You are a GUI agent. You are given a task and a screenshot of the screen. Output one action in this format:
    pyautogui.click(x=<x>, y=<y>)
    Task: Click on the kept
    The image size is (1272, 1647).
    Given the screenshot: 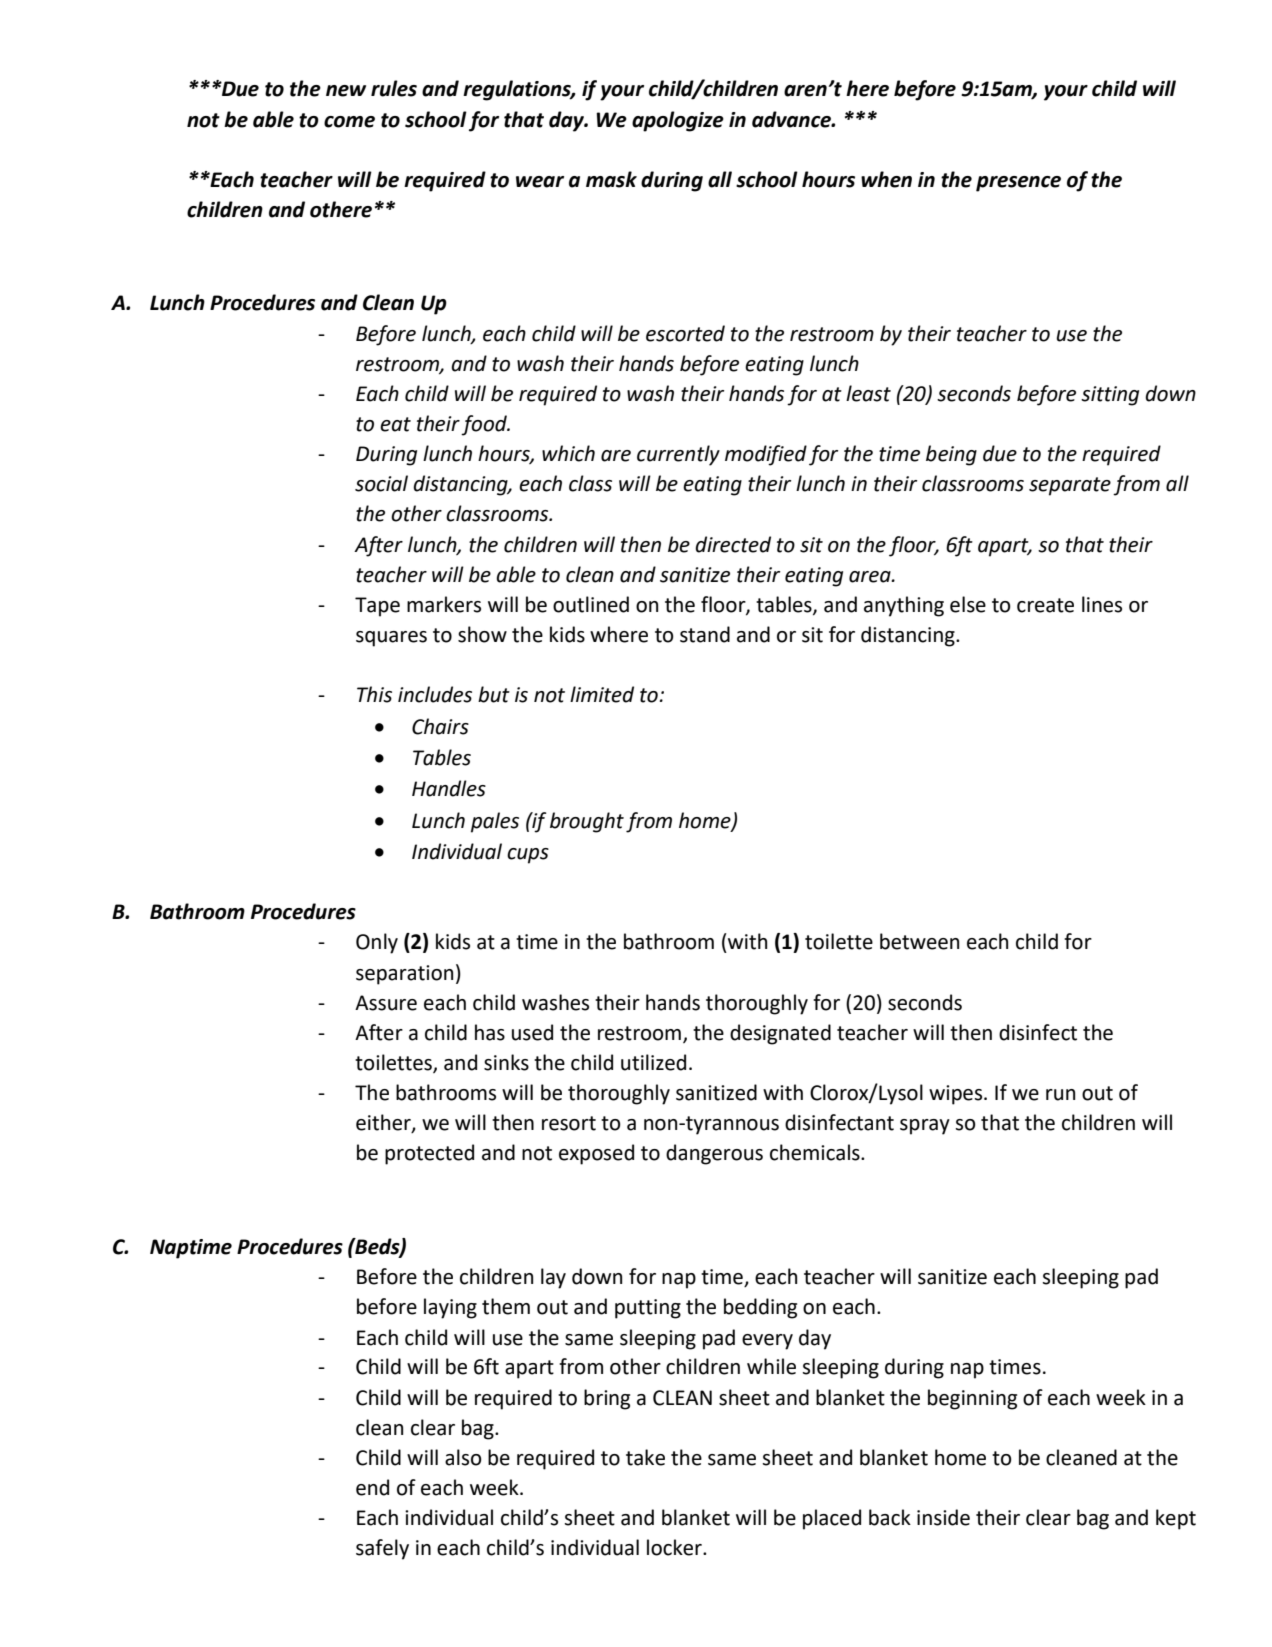 What is the action you would take?
    pyautogui.click(x=1176, y=1519)
